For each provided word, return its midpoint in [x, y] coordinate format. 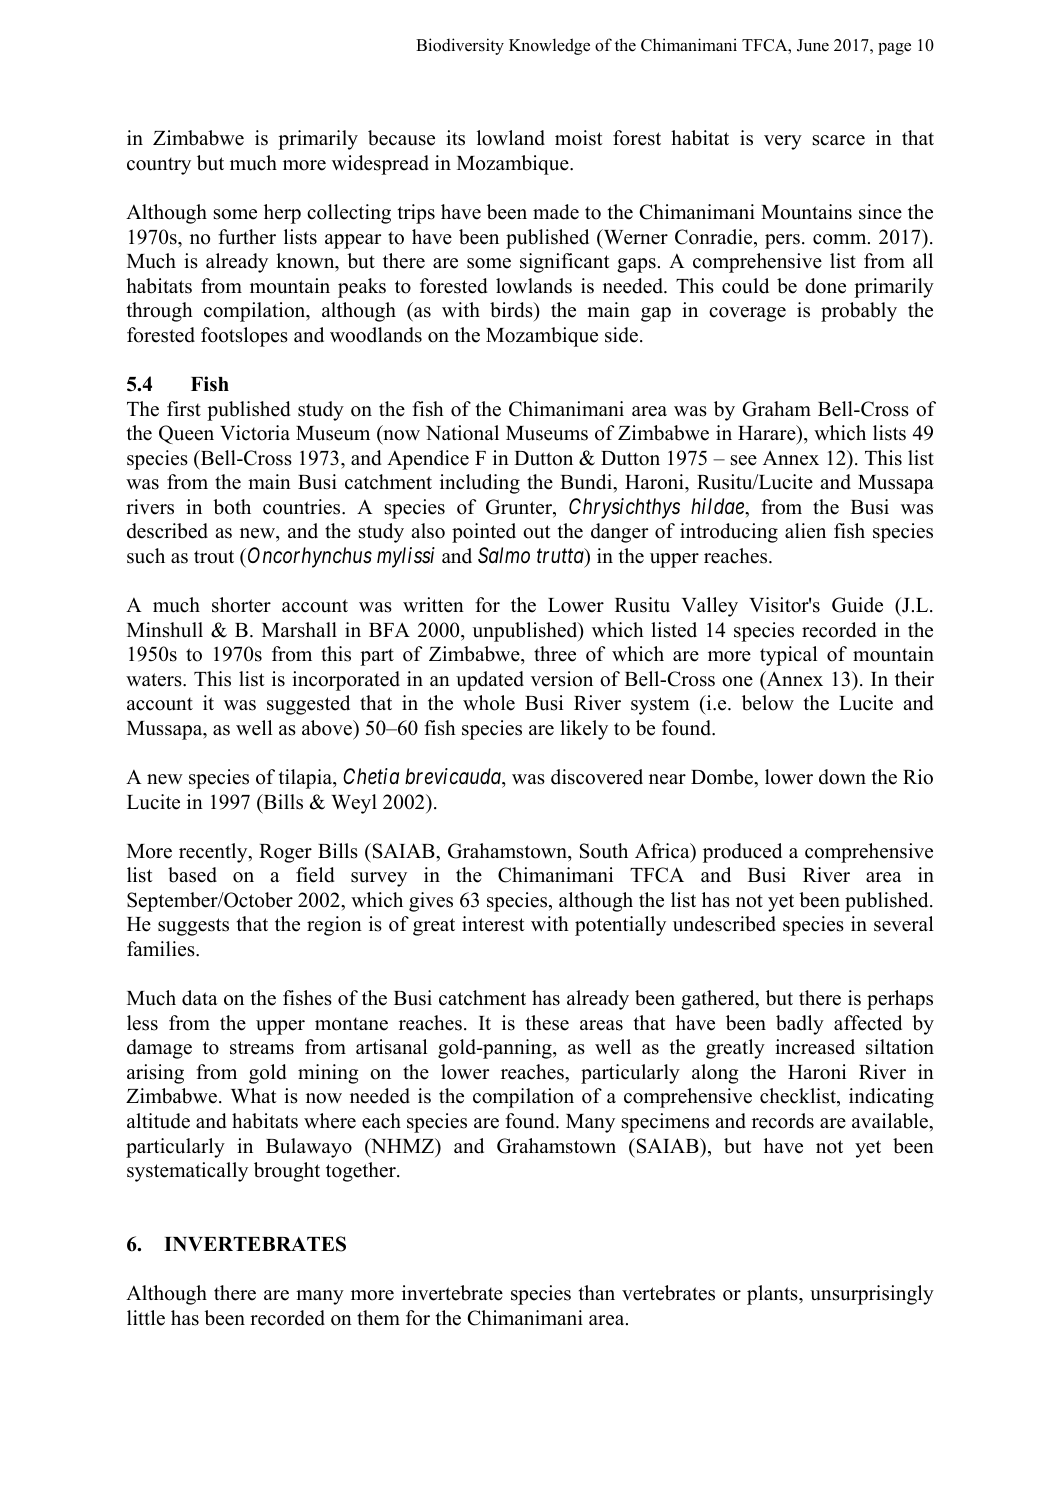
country [159, 166]
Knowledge [549, 46]
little [146, 1318]
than [597, 1292]
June [813, 45]
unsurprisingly [872, 1295]
